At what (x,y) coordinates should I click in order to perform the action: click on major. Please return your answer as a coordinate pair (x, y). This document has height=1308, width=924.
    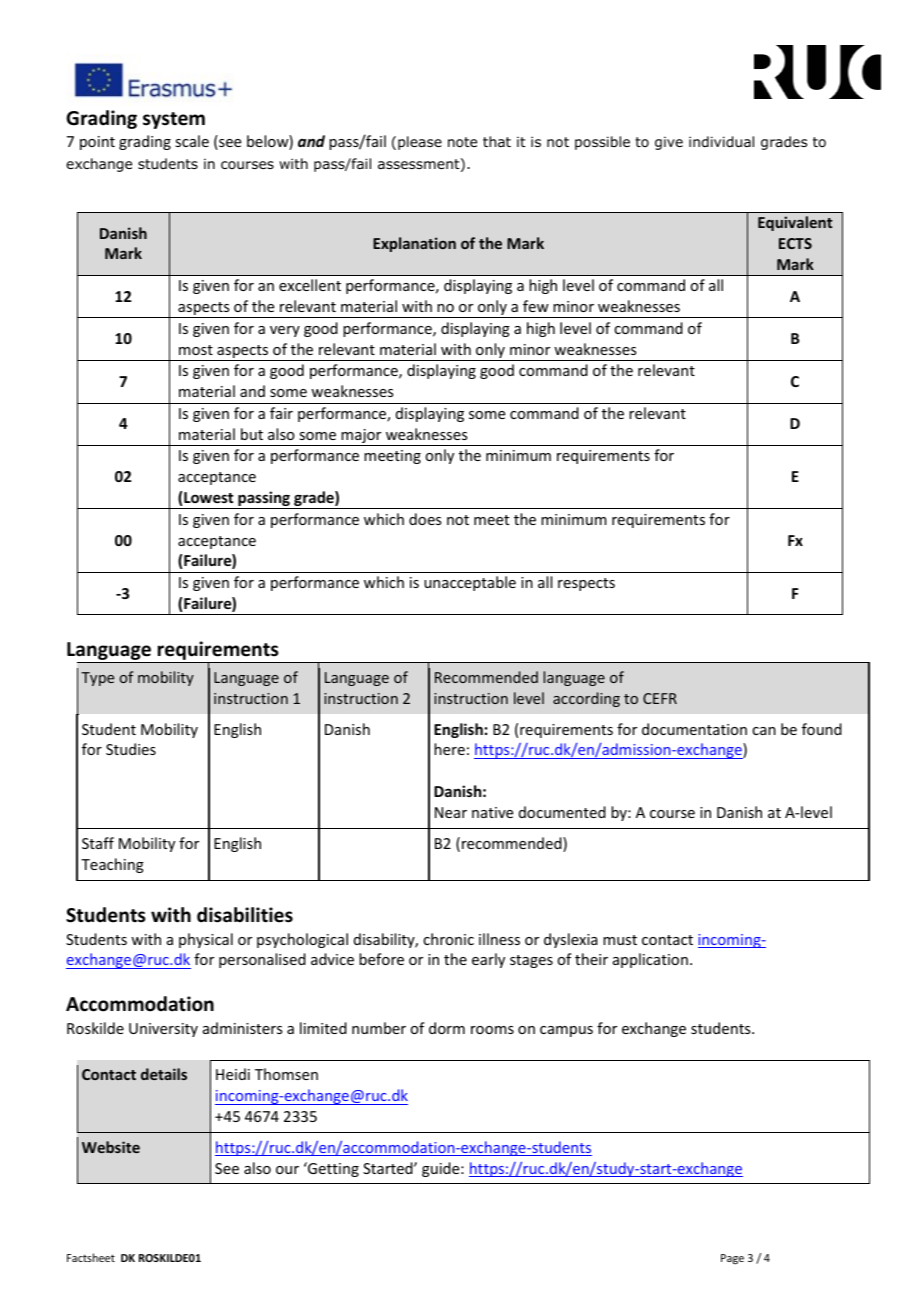
    Looking at the image, I should click on (361, 437).
